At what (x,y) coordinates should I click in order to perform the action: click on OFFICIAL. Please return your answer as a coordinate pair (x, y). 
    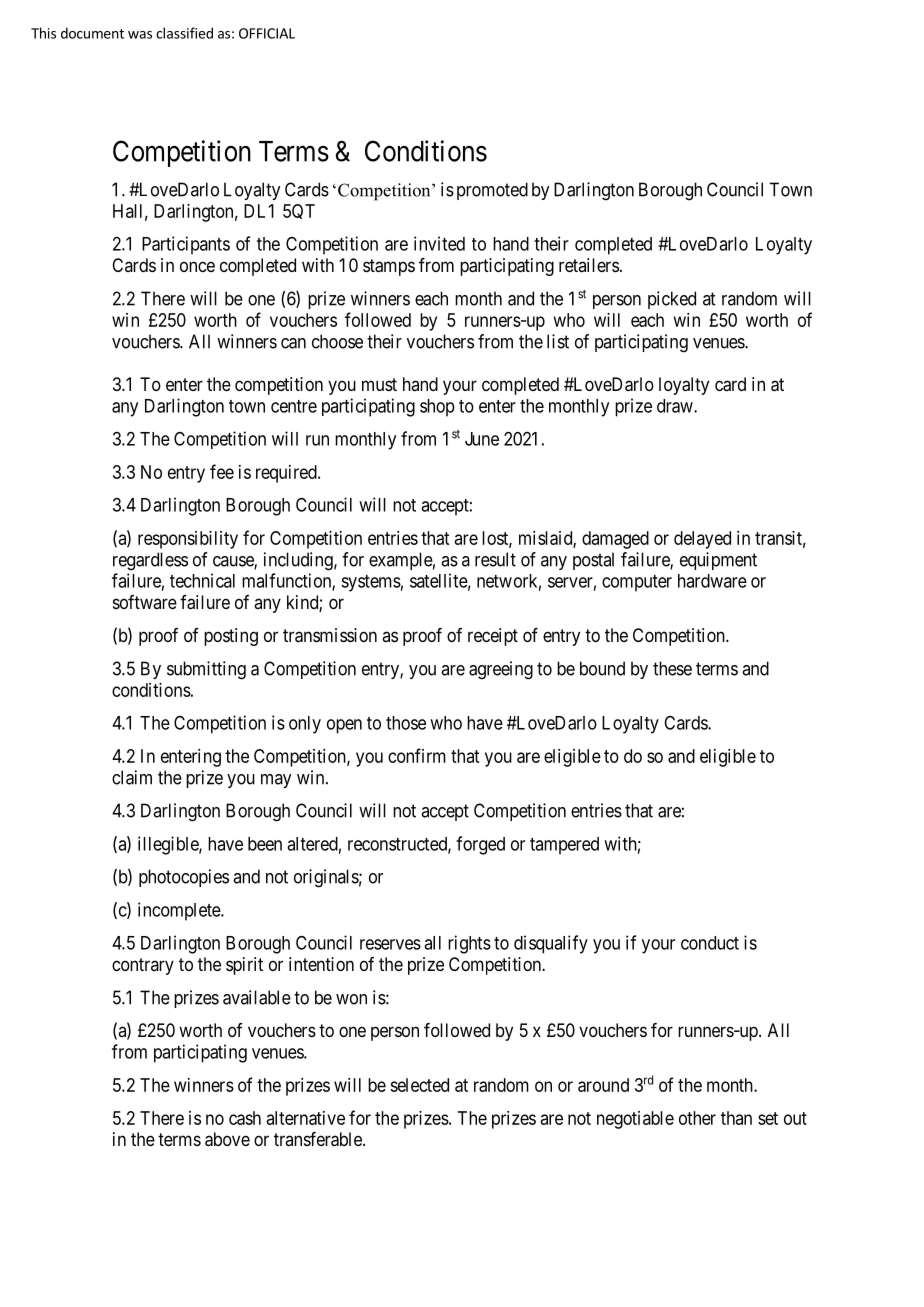
    Looking at the image, I should click on (267, 33).
